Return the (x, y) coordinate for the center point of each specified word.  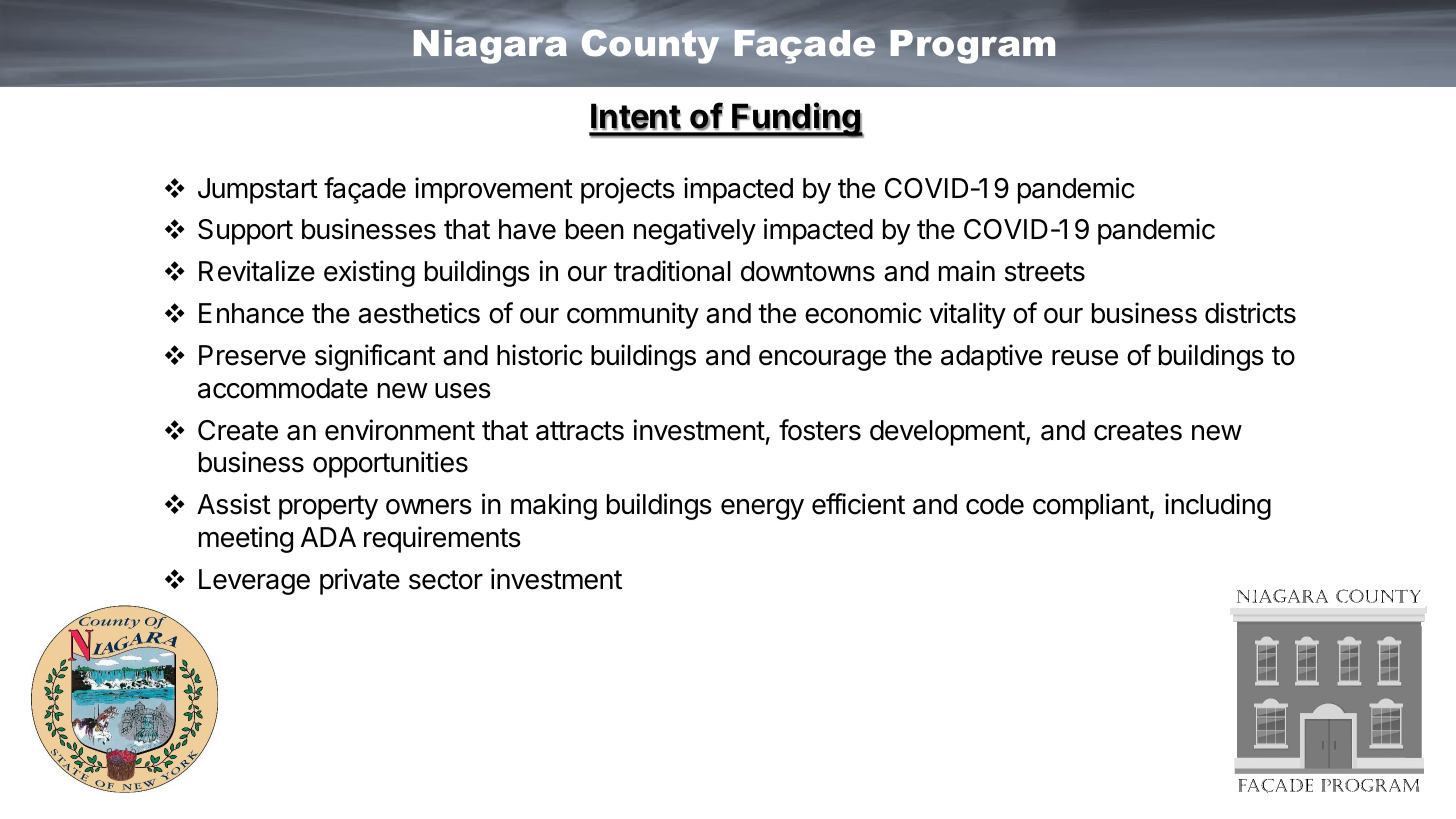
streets (1045, 272)
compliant (1091, 506)
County (650, 46)
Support (245, 232)
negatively (695, 231)
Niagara (490, 46)
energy (762, 509)
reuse (1085, 358)
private (360, 581)
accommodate (283, 388)
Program (972, 47)
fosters (820, 430)
